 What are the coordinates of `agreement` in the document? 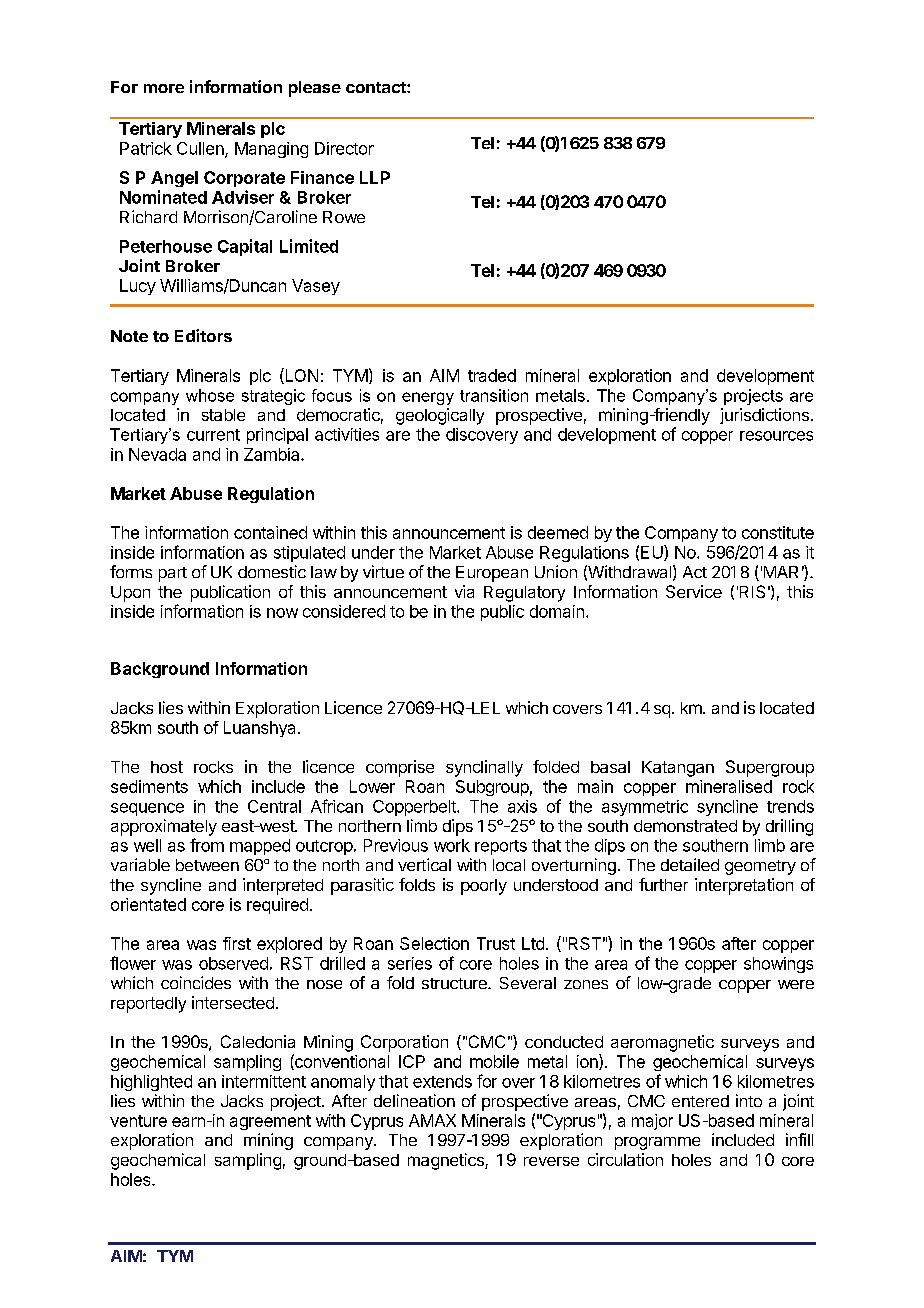 It's located at (270, 1122).
